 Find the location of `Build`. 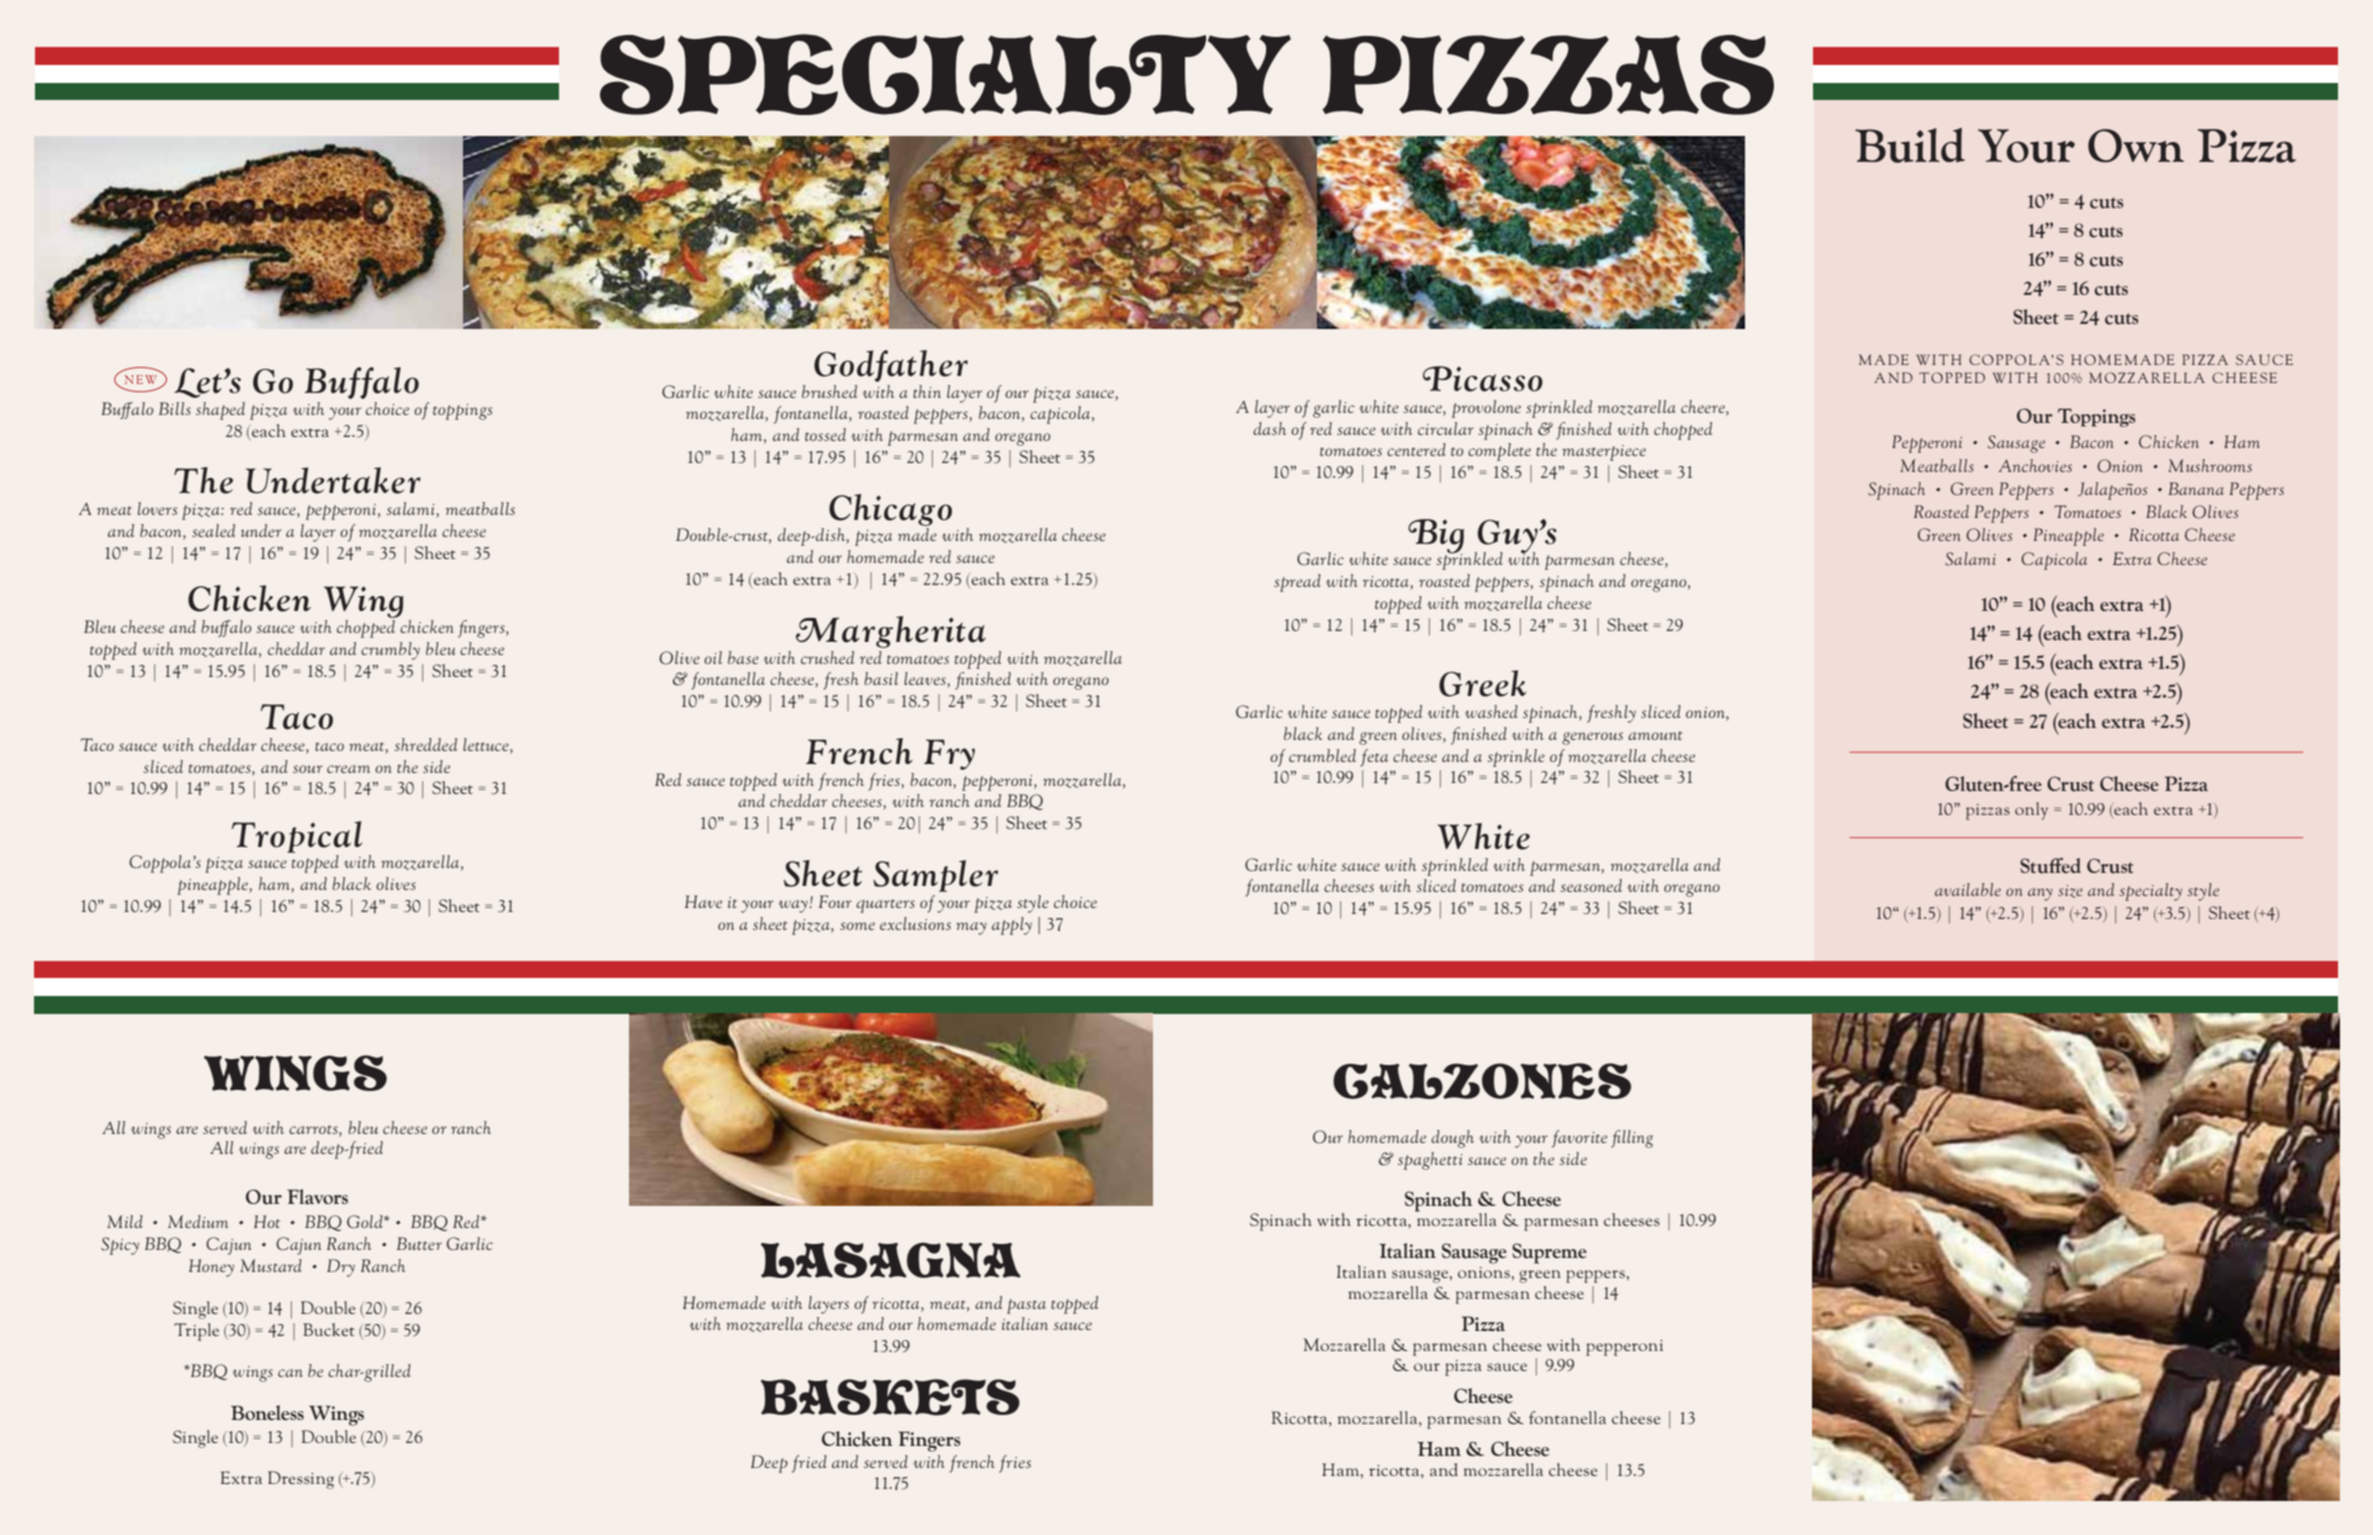

Build is located at coordinates (1910, 145).
